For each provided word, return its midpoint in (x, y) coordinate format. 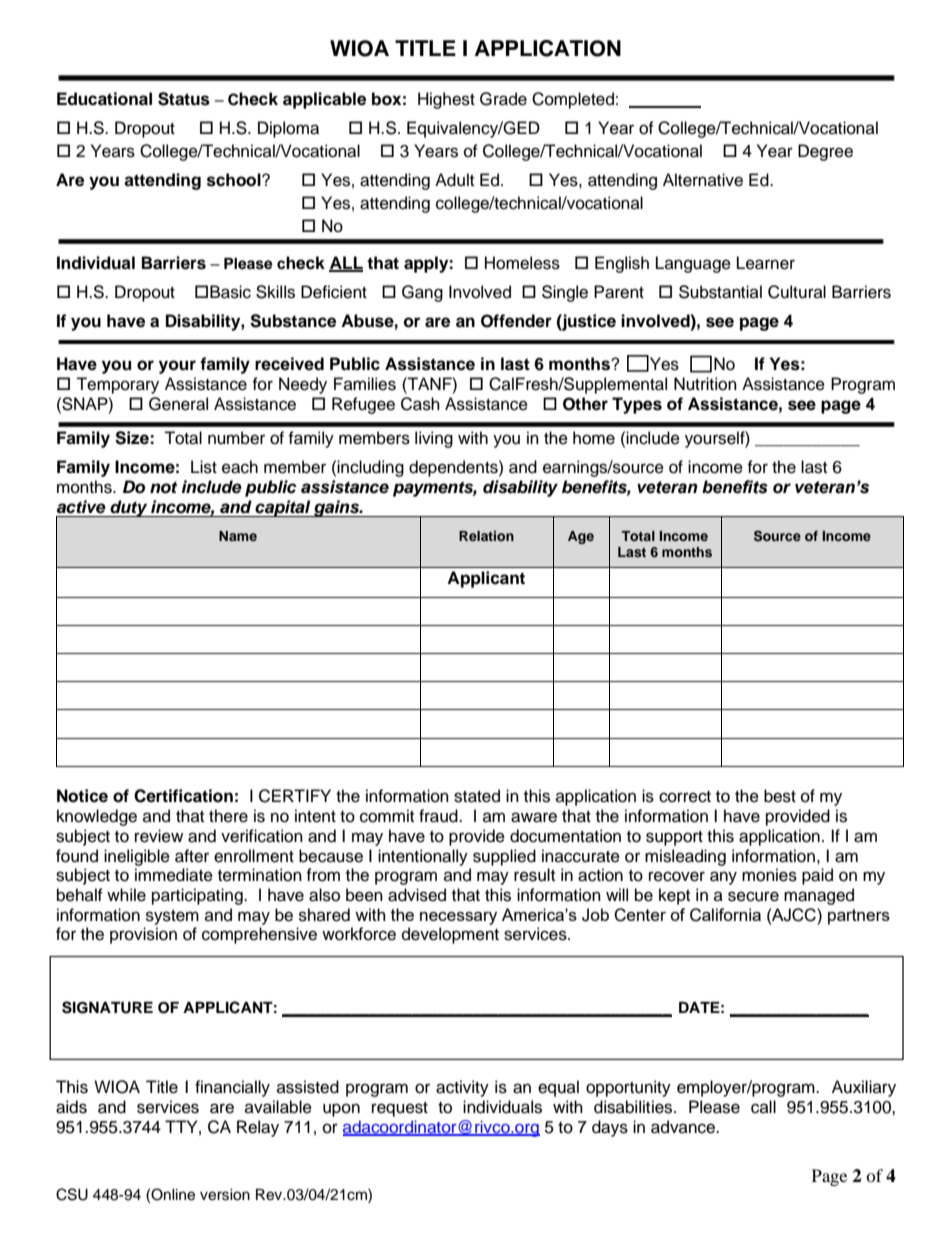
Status (184, 99)
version (225, 1195)
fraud (439, 816)
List (204, 467)
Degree (825, 152)
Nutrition (705, 384)
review (159, 836)
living (434, 439)
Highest (446, 100)
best (780, 796)
